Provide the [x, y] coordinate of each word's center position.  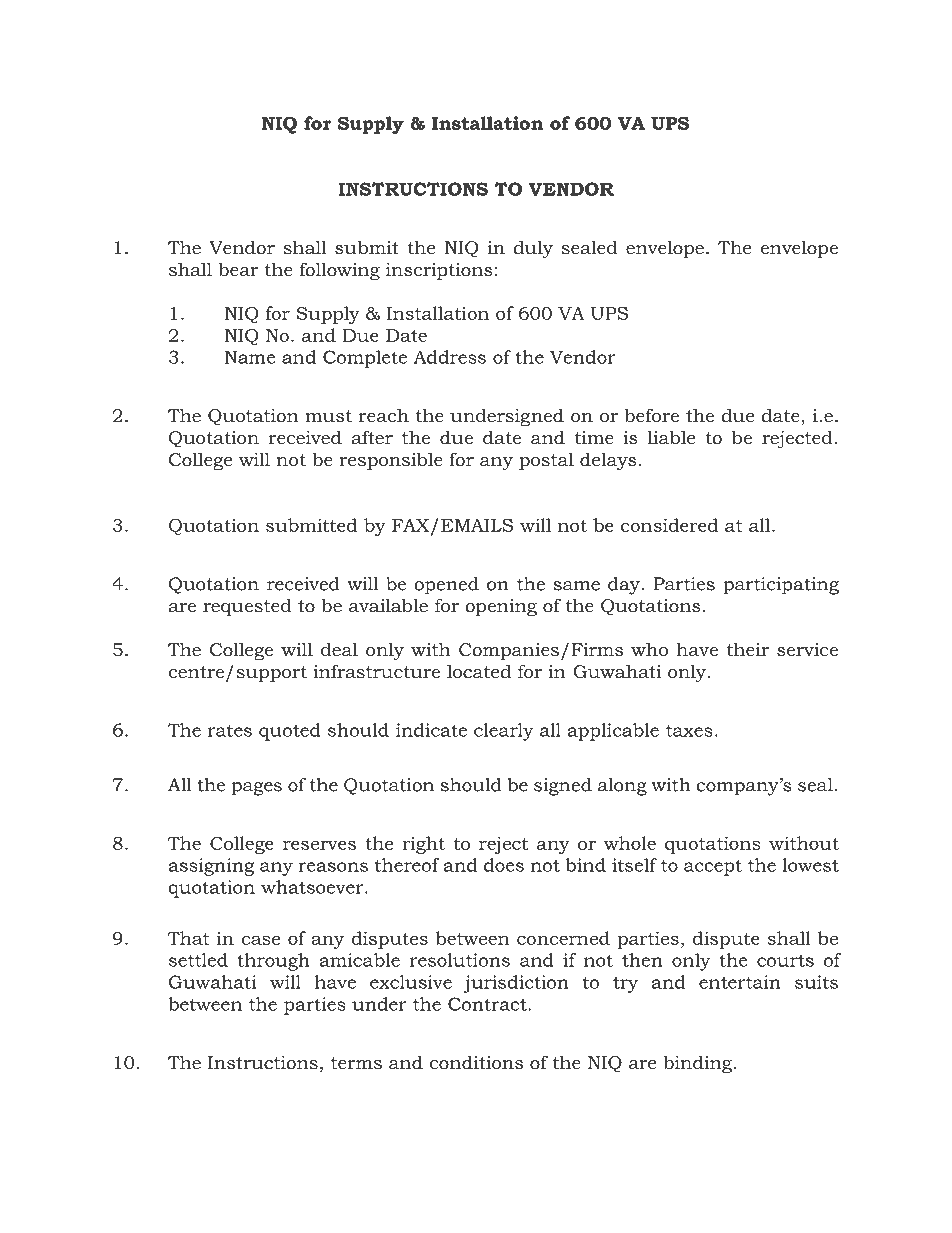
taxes [689, 730]
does [504, 865]
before [651, 415]
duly [533, 249]
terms [356, 1063]
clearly [504, 732]
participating [781, 586]
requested [247, 607]
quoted [290, 732]
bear [238, 269]
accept [713, 867]
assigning [211, 867]
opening [501, 607]
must [328, 416]
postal [546, 461]
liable [671, 437]
